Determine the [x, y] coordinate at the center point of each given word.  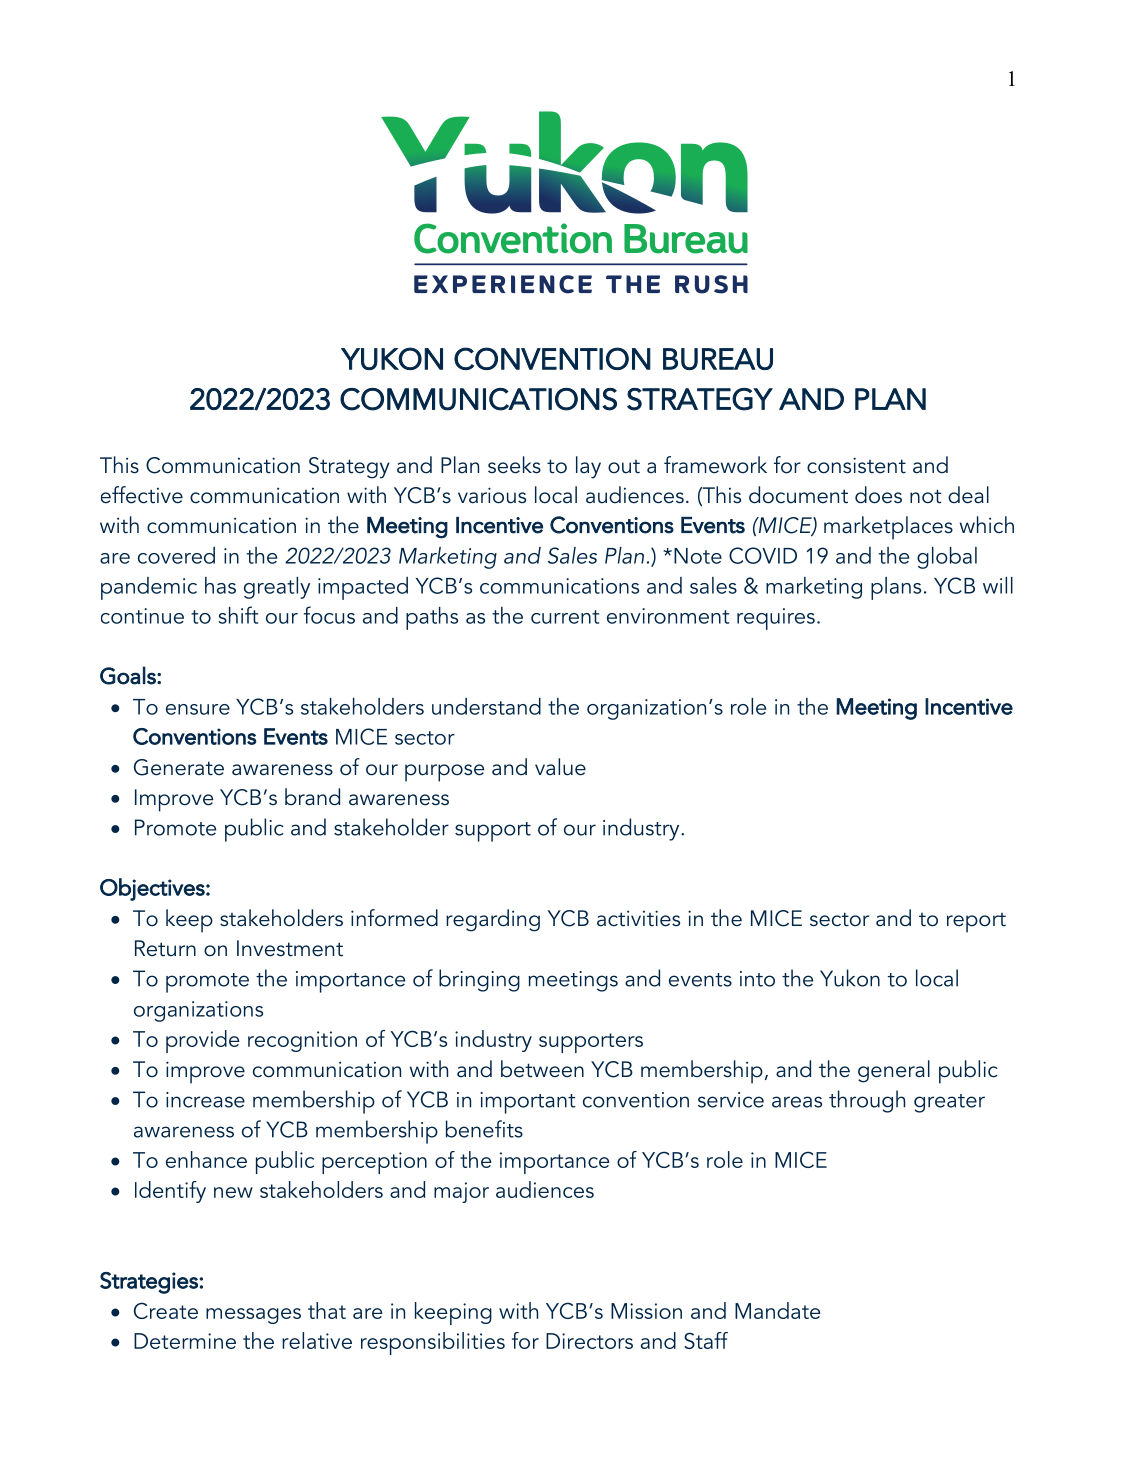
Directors [589, 1341]
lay [588, 467]
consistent [856, 465]
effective [142, 495]
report [976, 923]
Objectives [153, 889]
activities [638, 918]
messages [253, 1316]
